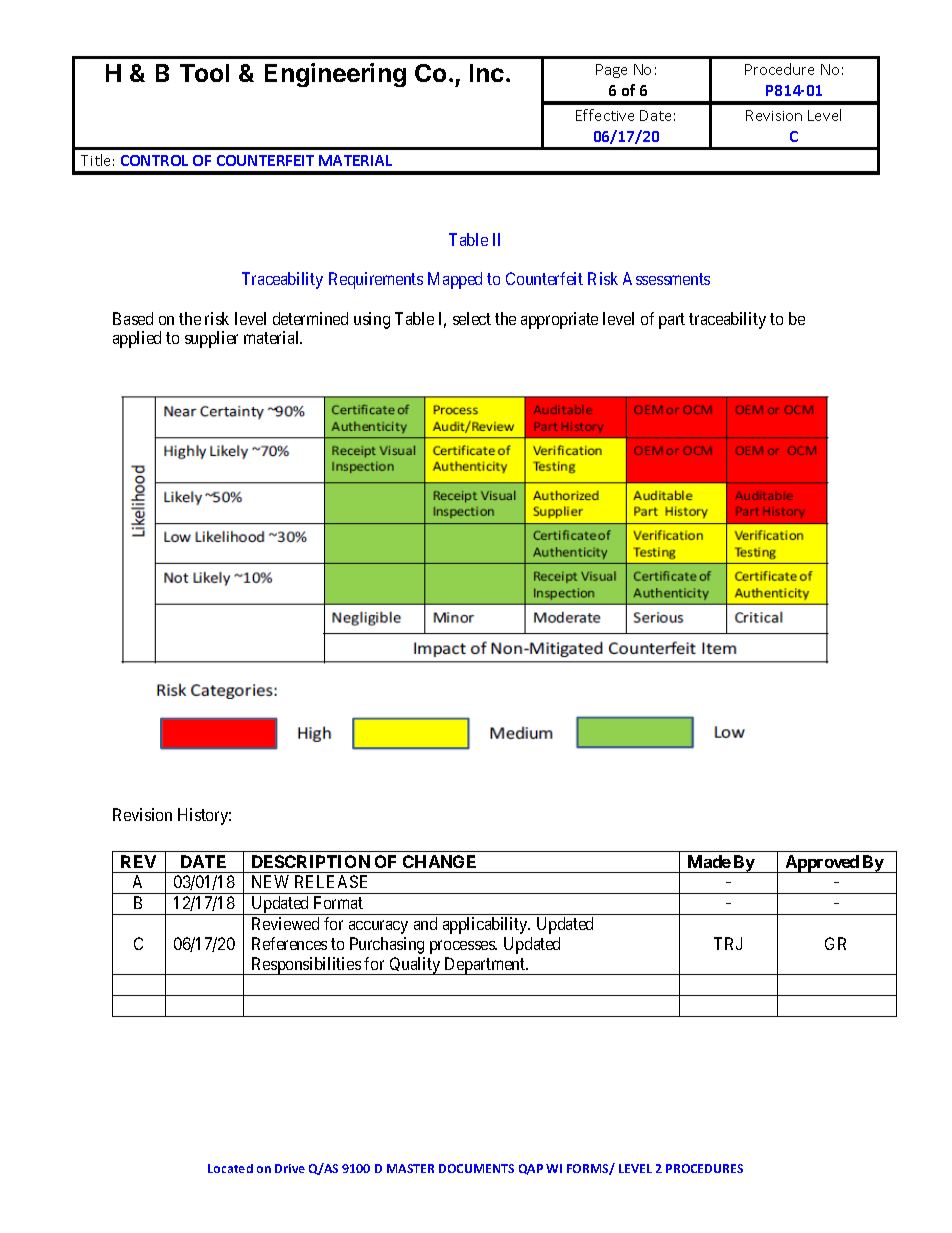 The width and height of the screenshot is (952, 1233). I want to click on Tool, so click(204, 73).
